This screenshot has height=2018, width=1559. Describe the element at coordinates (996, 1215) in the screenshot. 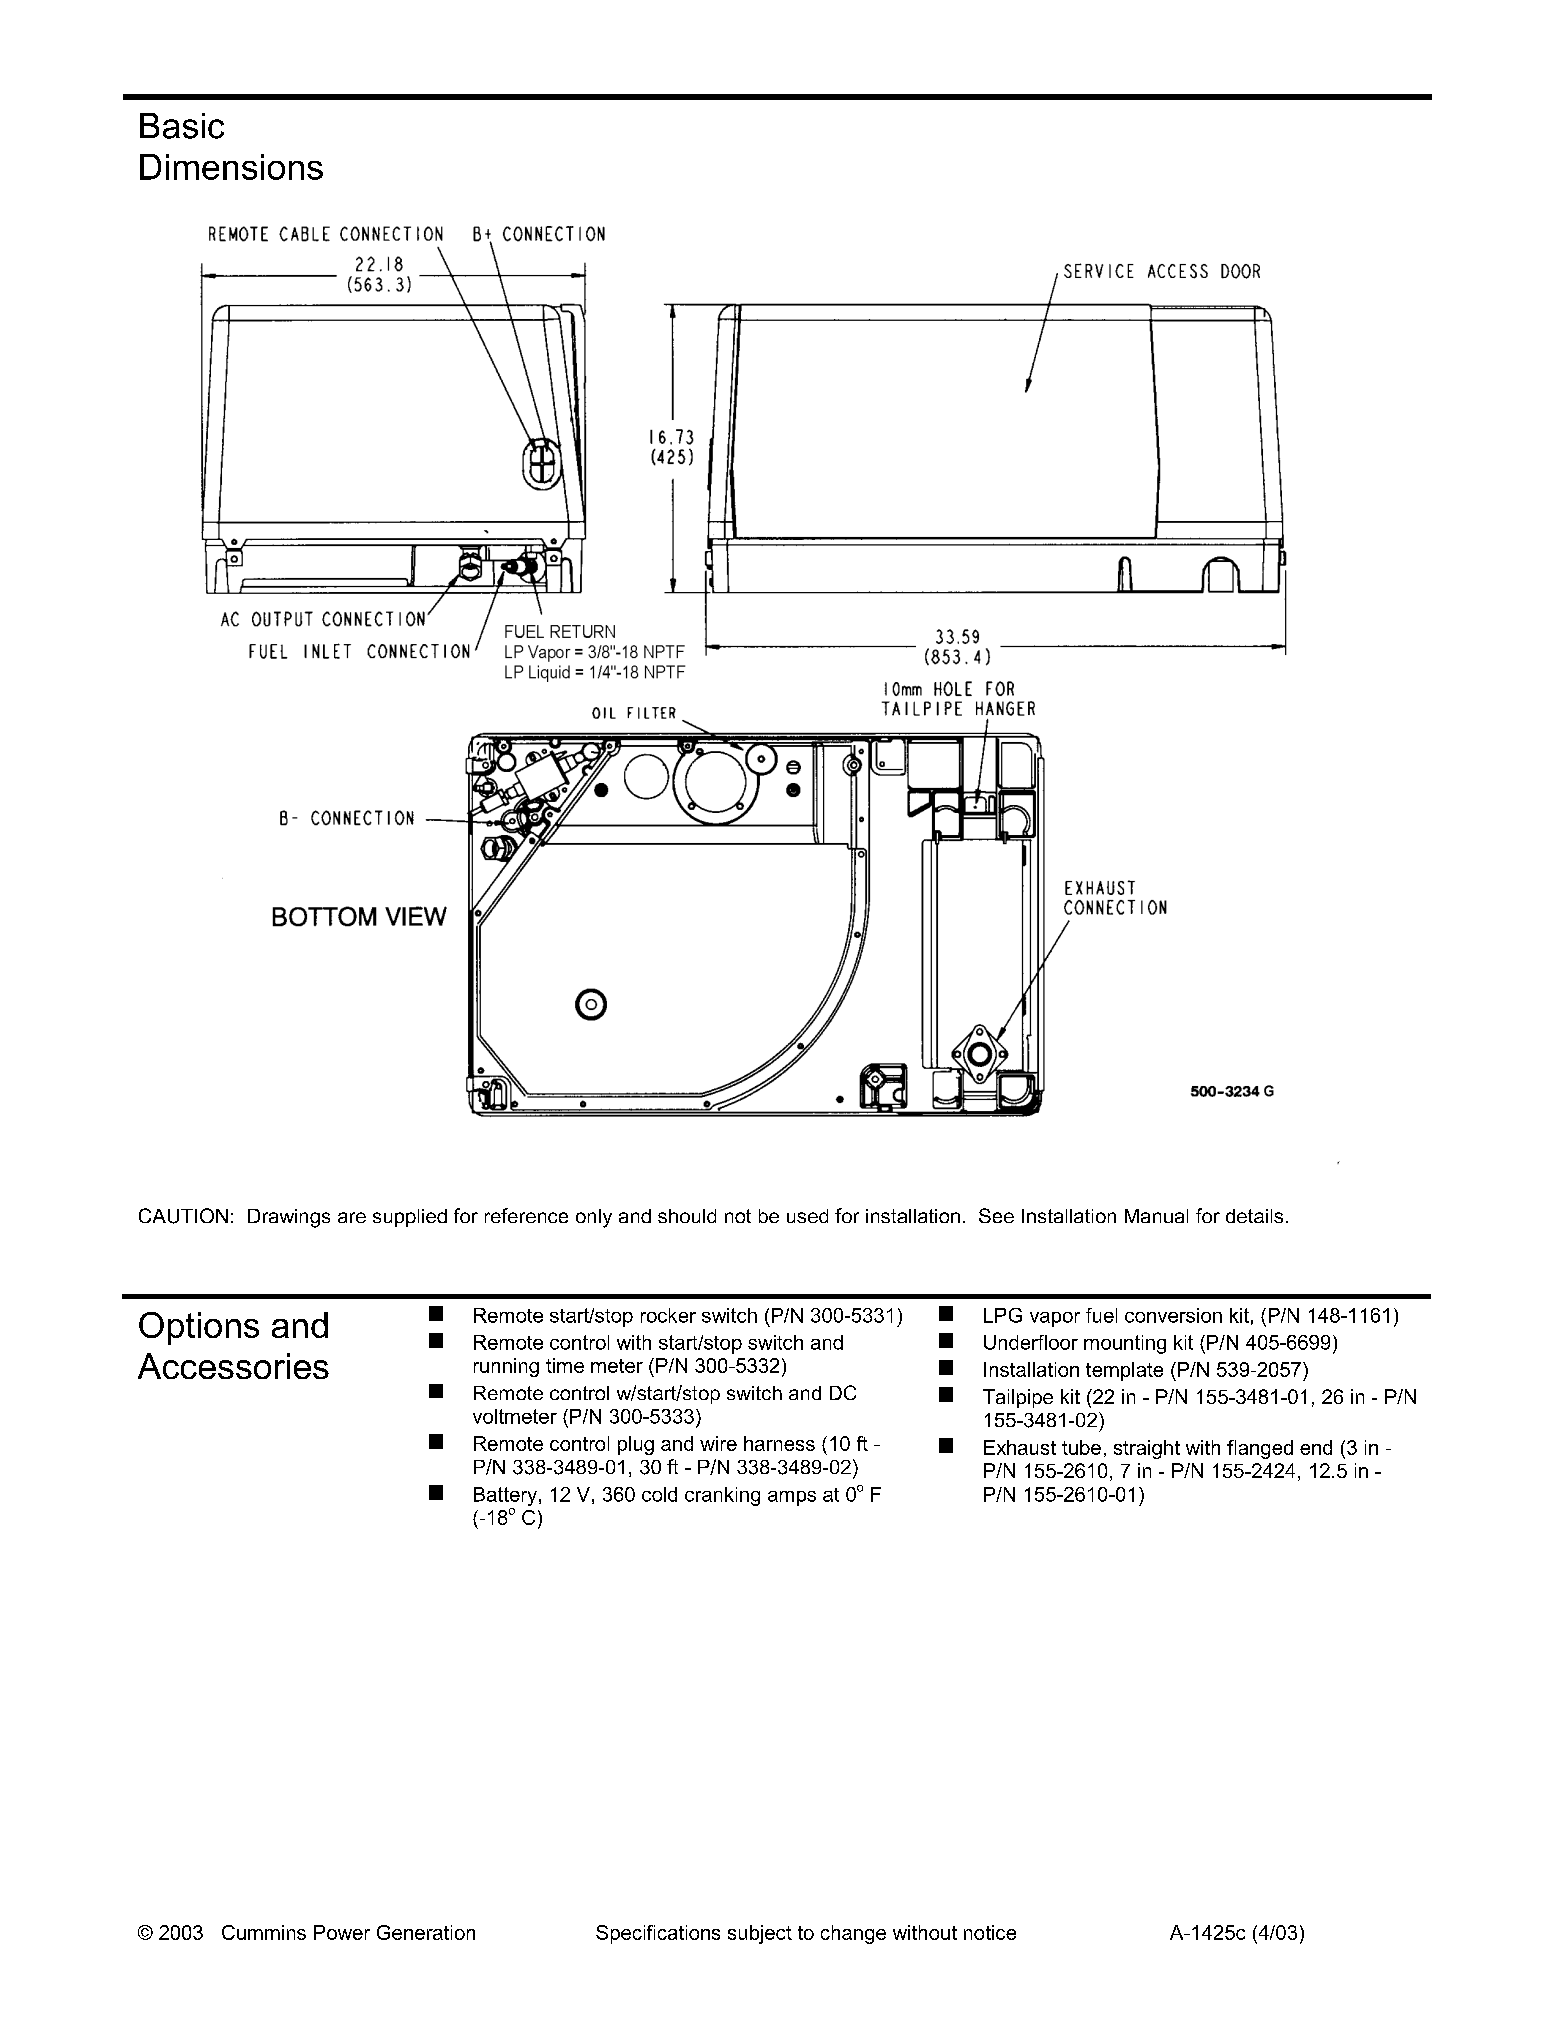

I see `See` at that location.
